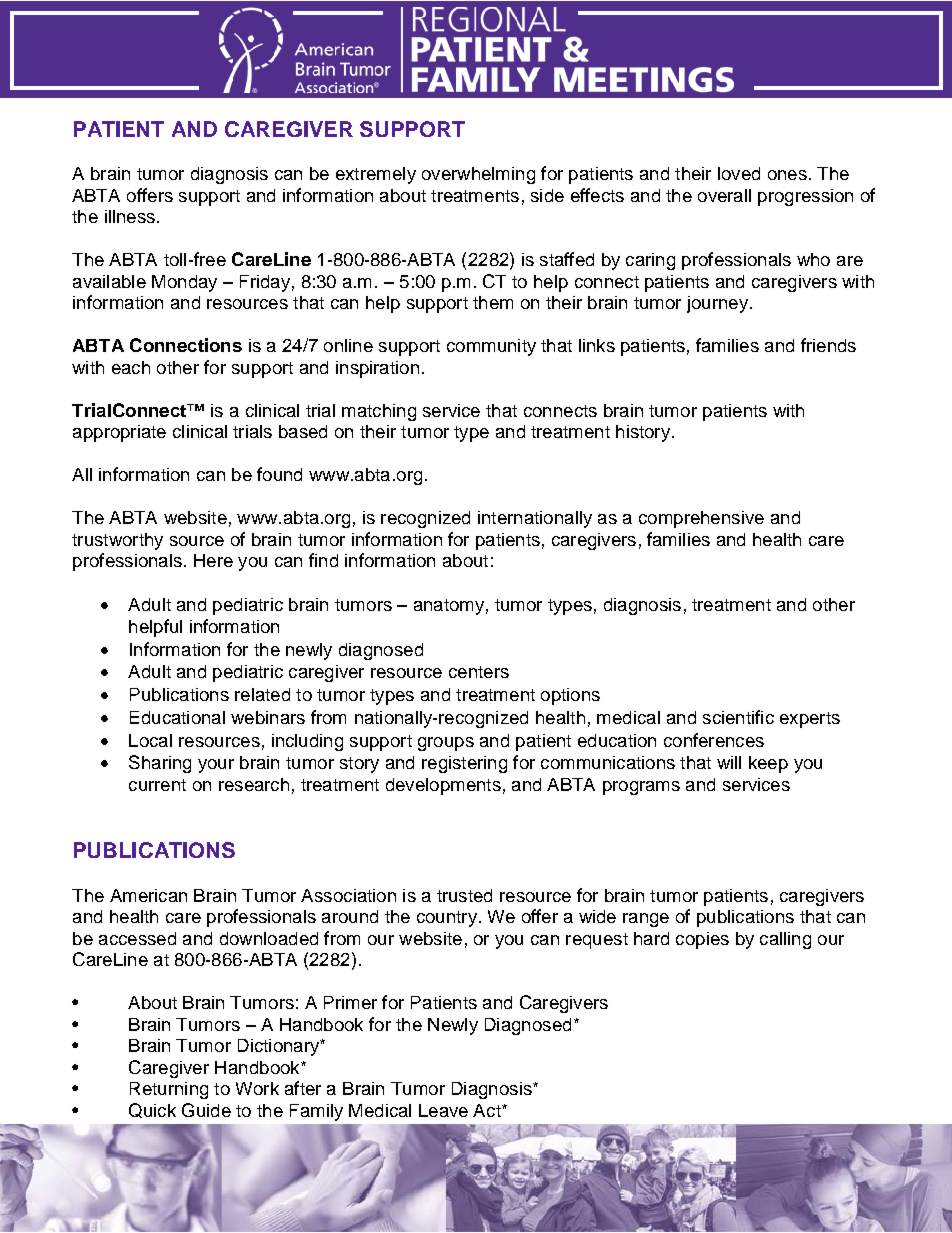 The height and width of the screenshot is (1233, 952). What do you see at coordinates (488, 1110) in the screenshot?
I see `Act` at bounding box center [488, 1110].
